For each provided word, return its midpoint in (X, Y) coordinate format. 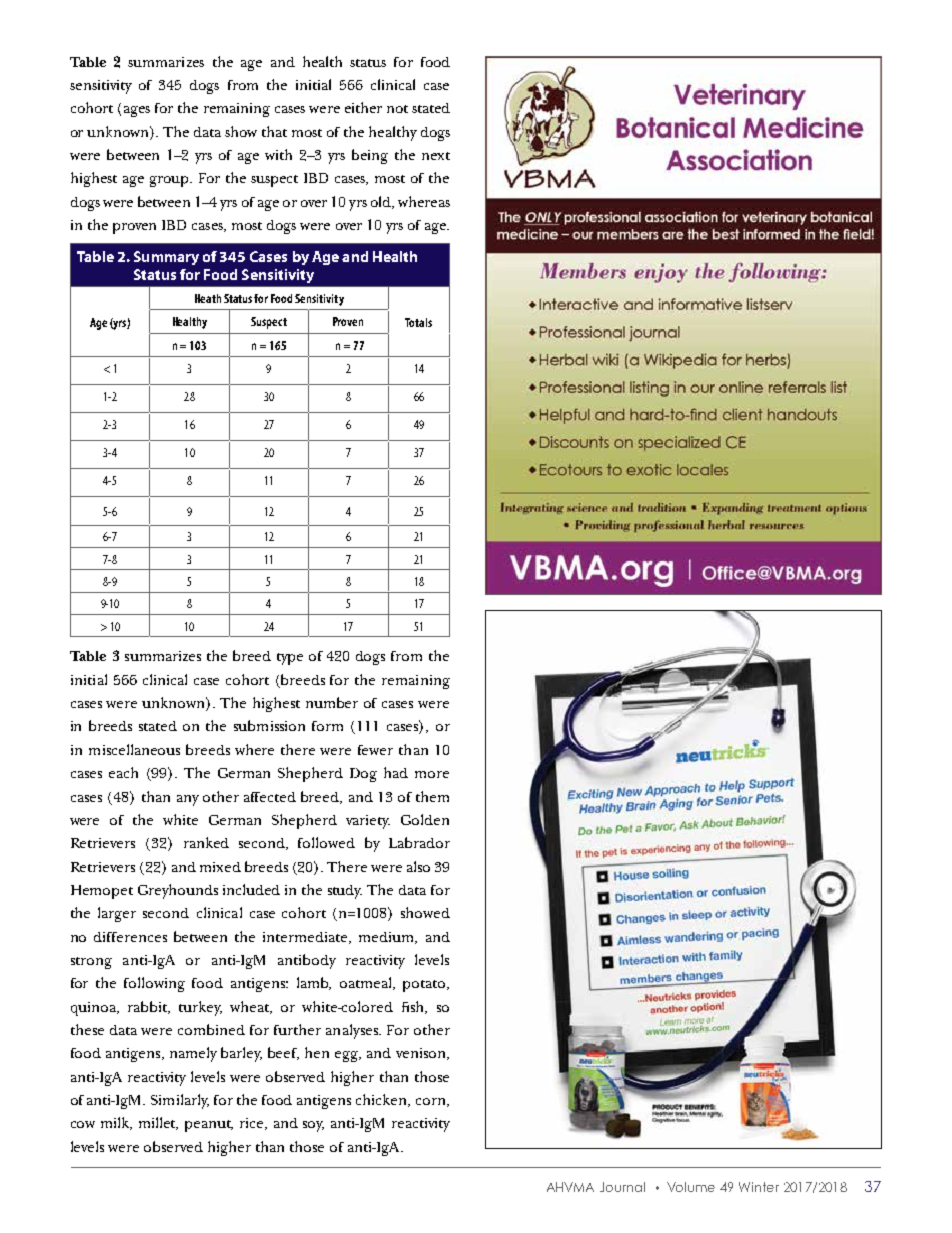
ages (137, 111)
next (436, 156)
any (188, 800)
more (432, 774)
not (397, 109)
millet (158, 1123)
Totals (418, 322)
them (432, 796)
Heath (208, 298)
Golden (425, 819)
